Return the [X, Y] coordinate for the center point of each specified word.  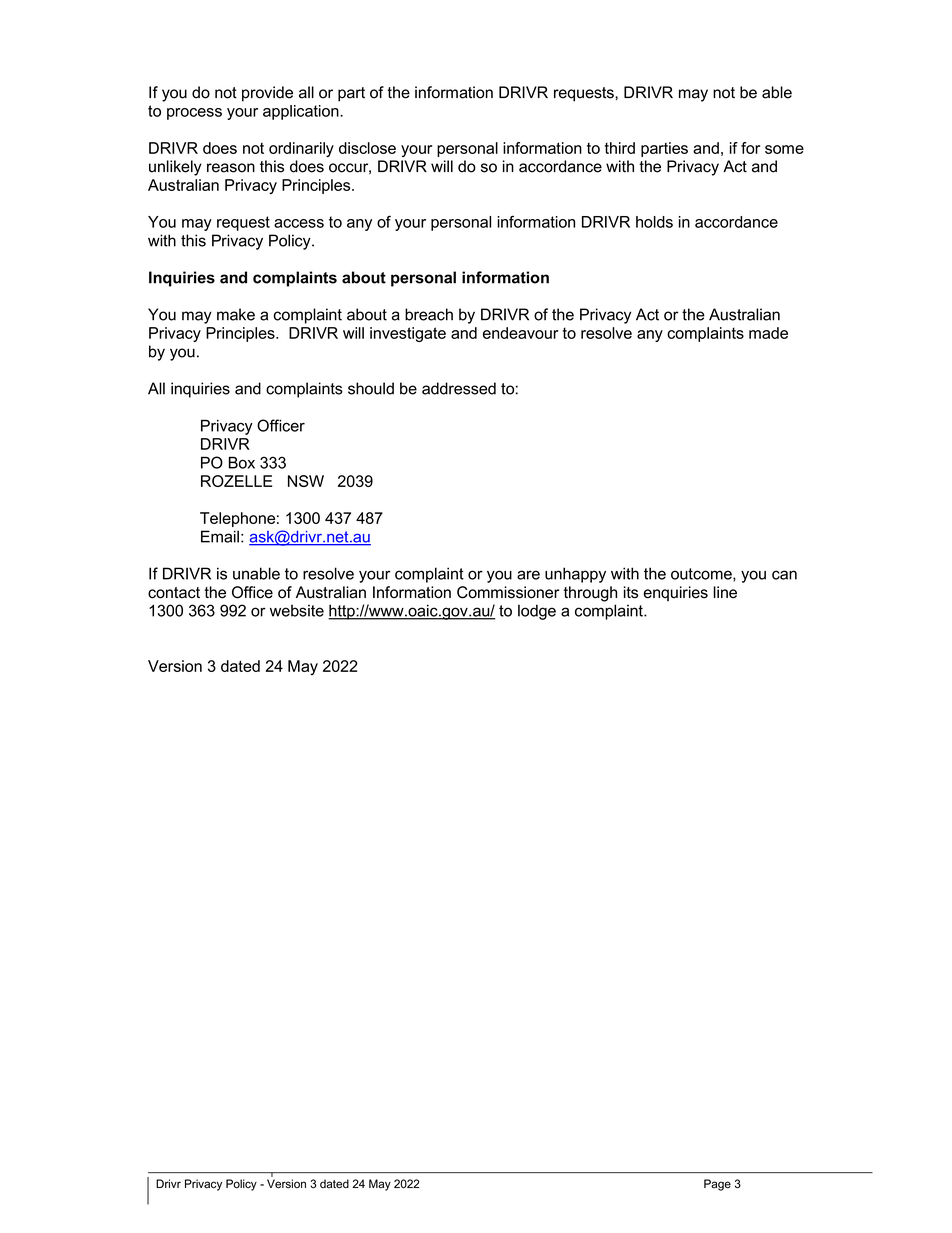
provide [267, 94]
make [236, 314]
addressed [459, 388]
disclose [367, 148]
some [784, 149]
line [725, 592]
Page [717, 1185]
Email [220, 536]
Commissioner [508, 592]
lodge [537, 612]
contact [174, 593]
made [768, 333]
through [590, 594]
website [297, 611]
